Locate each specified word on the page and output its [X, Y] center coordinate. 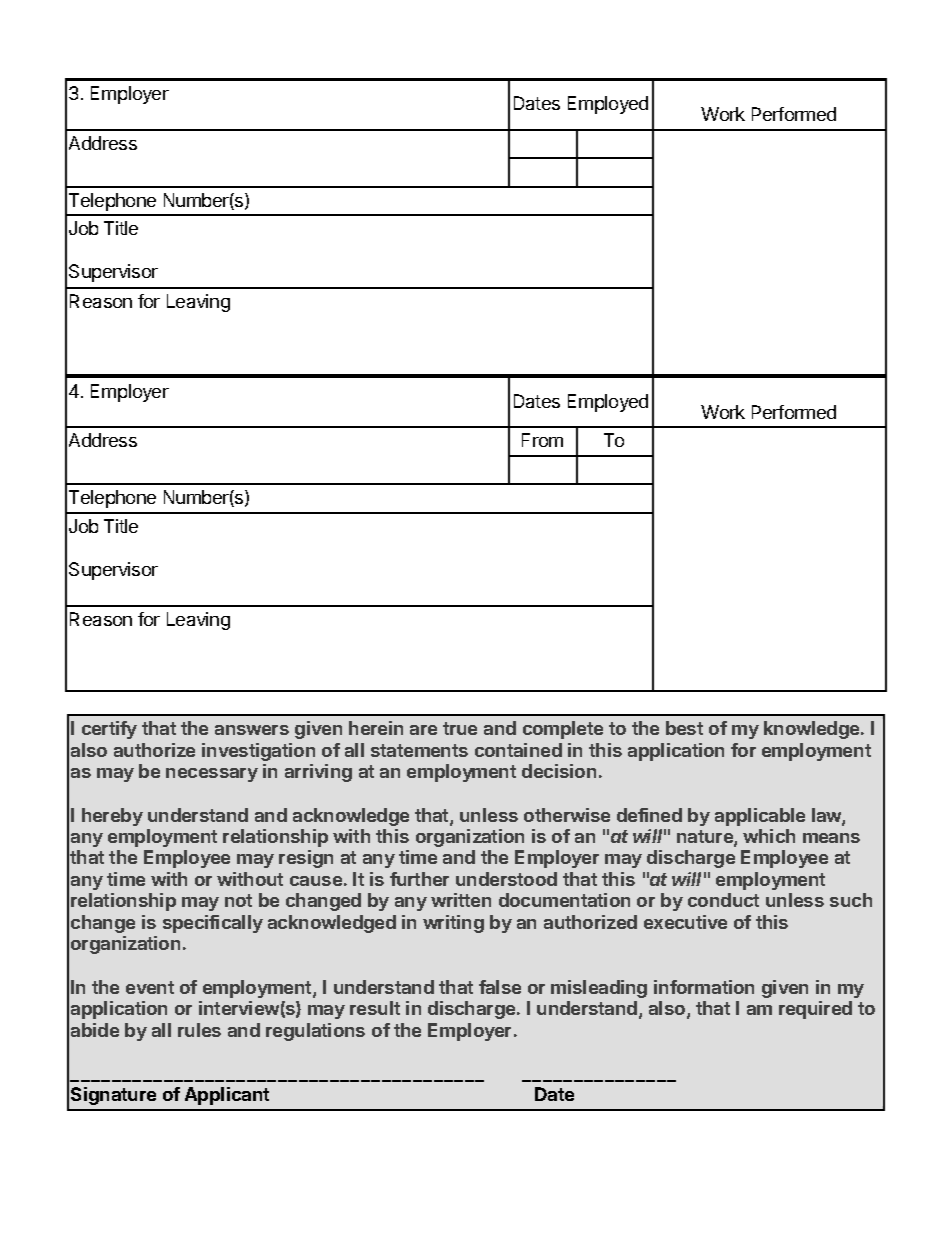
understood [506, 879]
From [542, 440]
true [460, 728]
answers [252, 730]
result [375, 1008]
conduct [723, 900]
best [684, 728]
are [423, 730]
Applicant [227, 1096]
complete [563, 730]
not [238, 900]
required [815, 1010]
